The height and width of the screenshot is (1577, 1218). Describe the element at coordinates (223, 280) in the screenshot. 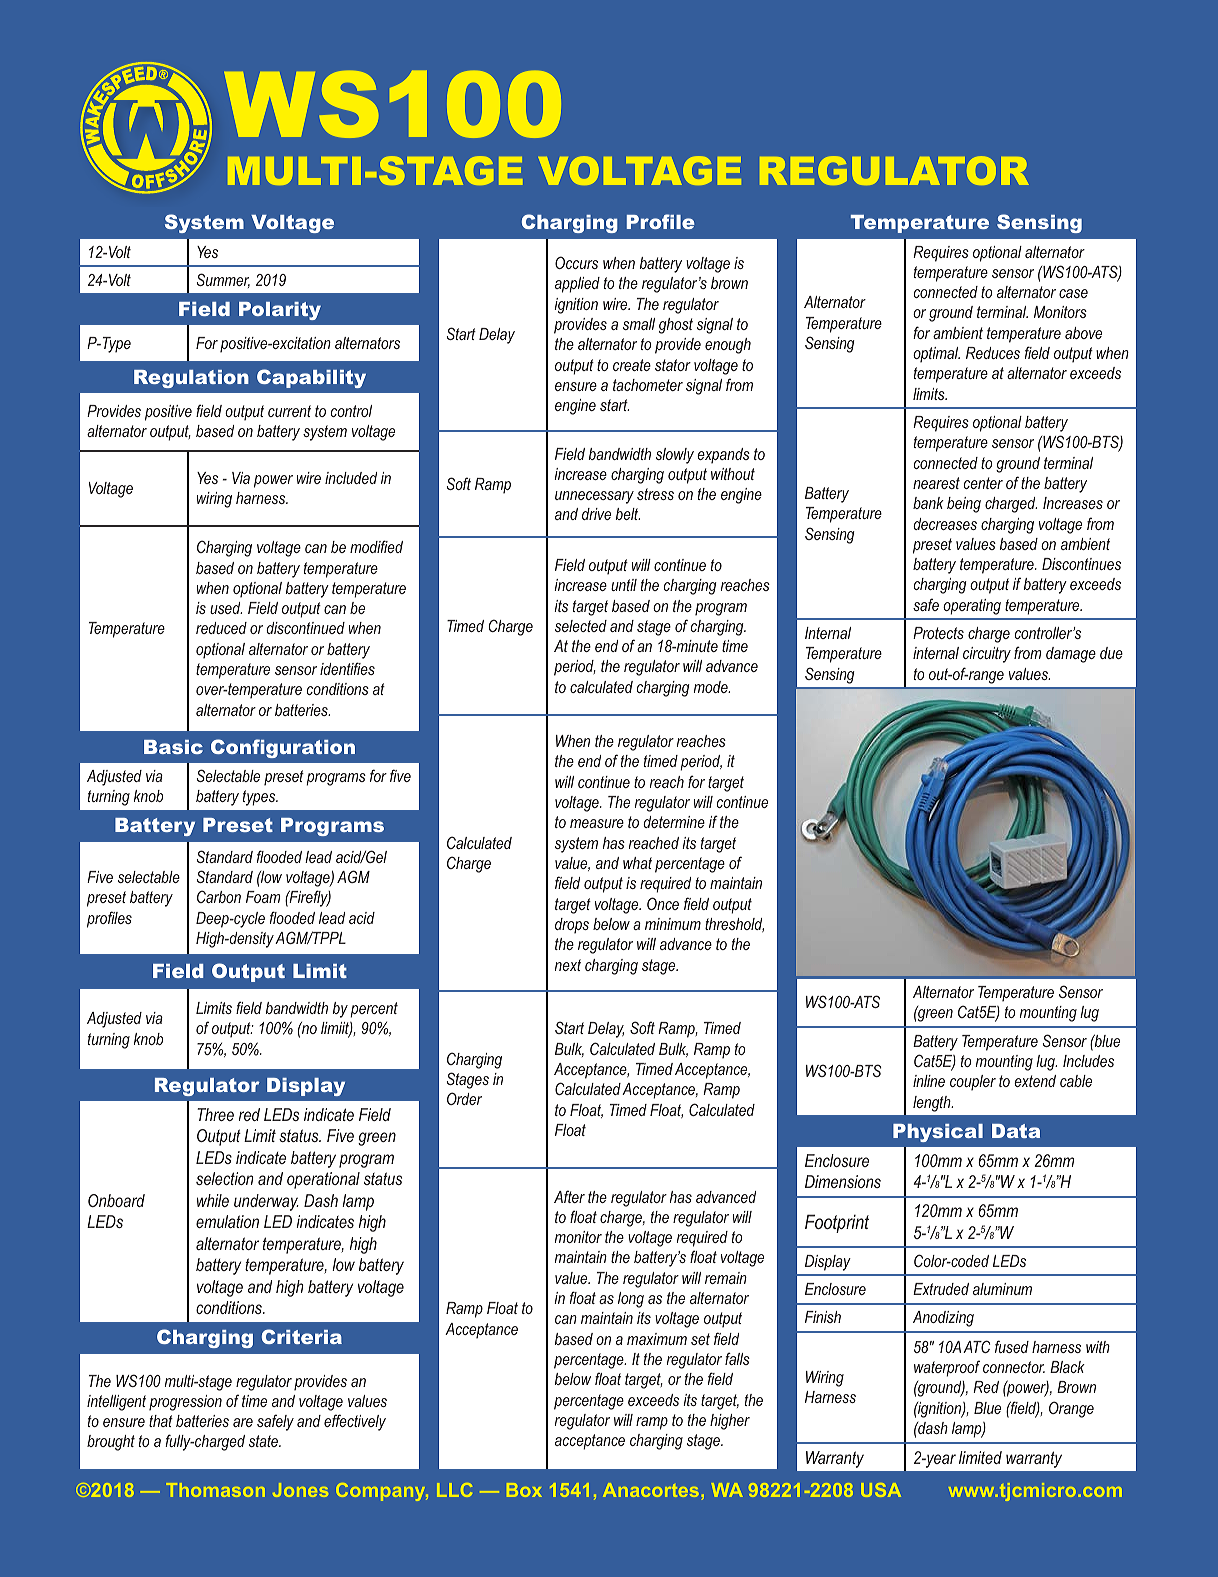

I see `Summer` at that location.
